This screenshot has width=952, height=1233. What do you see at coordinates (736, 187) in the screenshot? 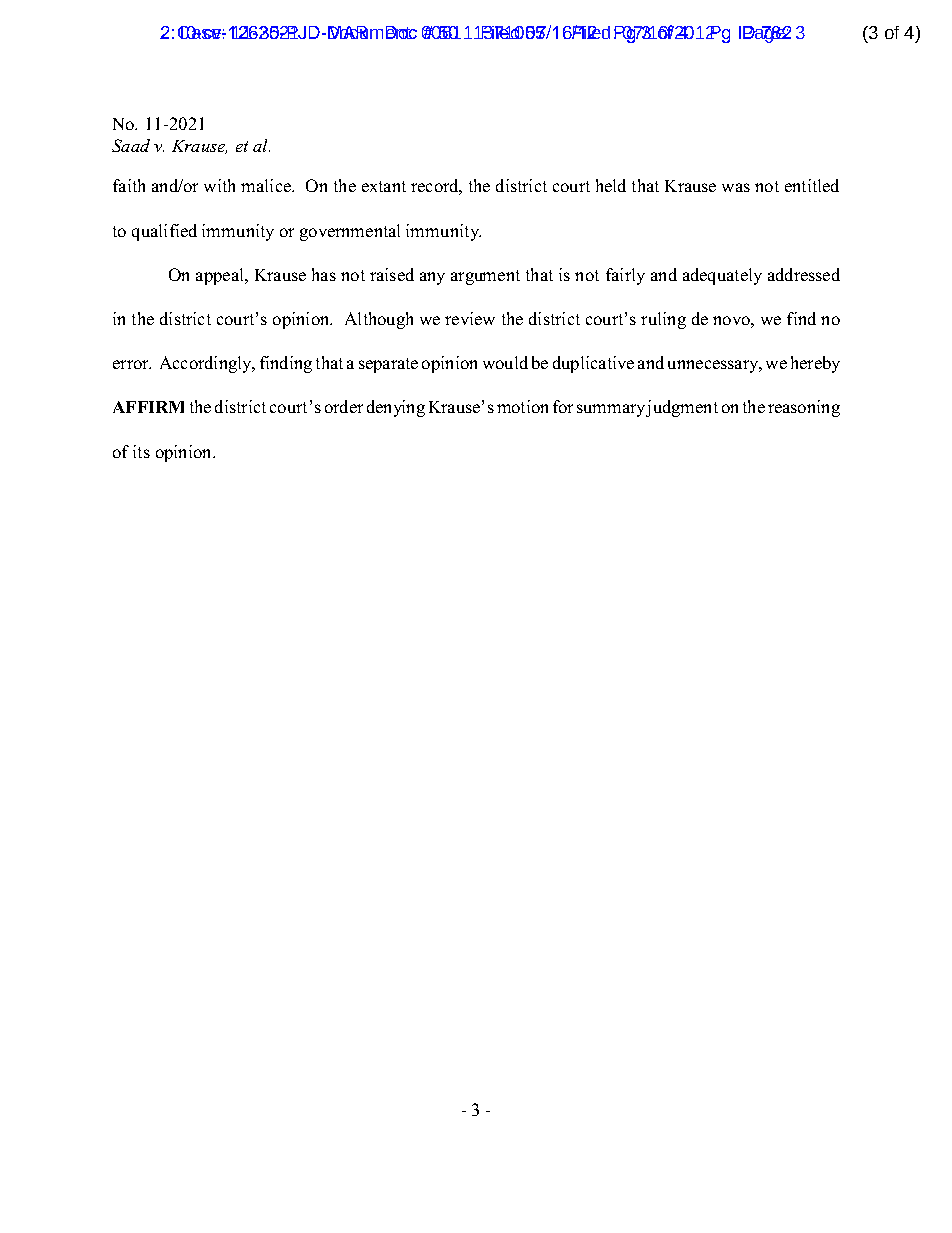
I see `was` at bounding box center [736, 187].
